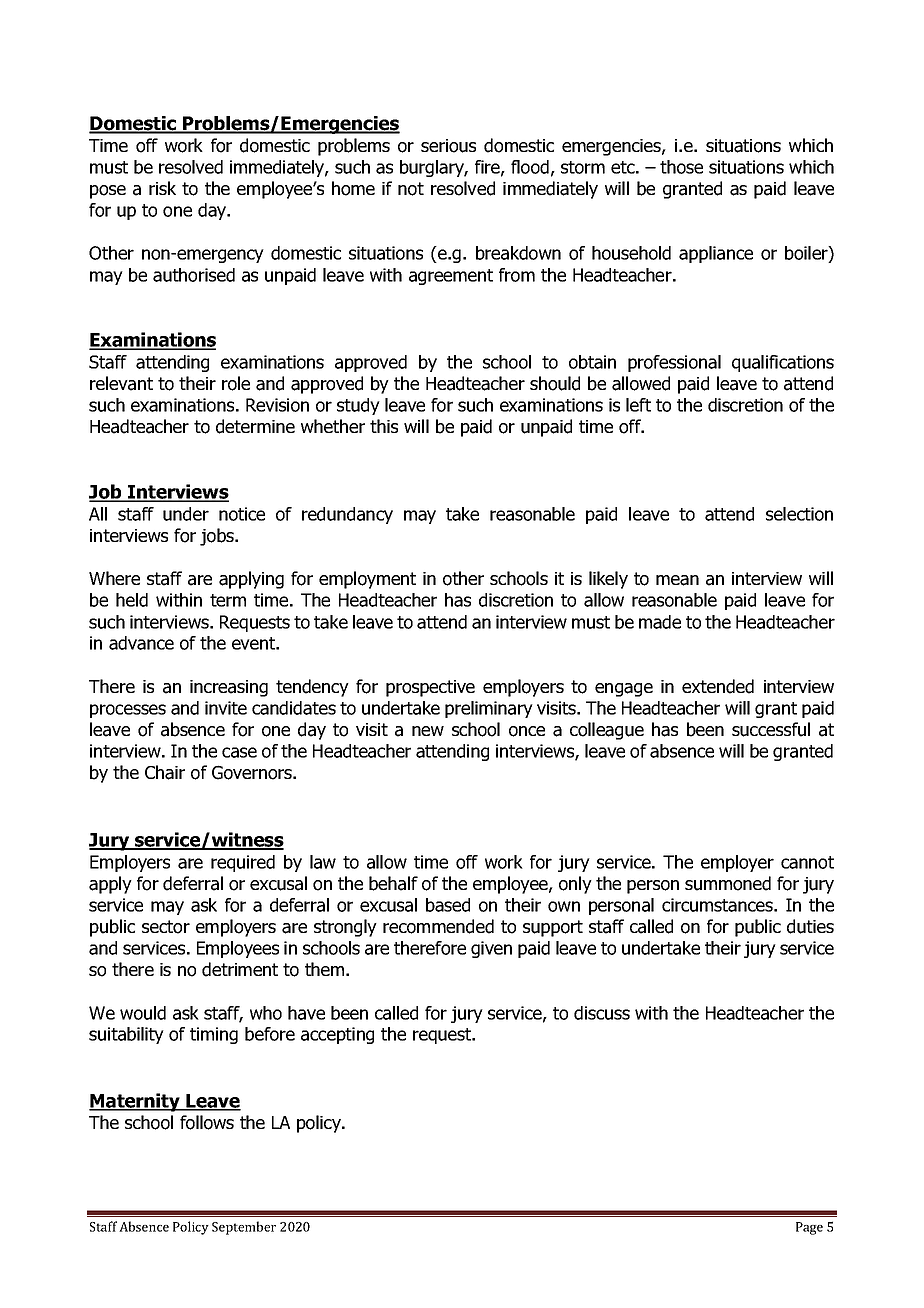  I want to click on extended, so click(718, 686).
